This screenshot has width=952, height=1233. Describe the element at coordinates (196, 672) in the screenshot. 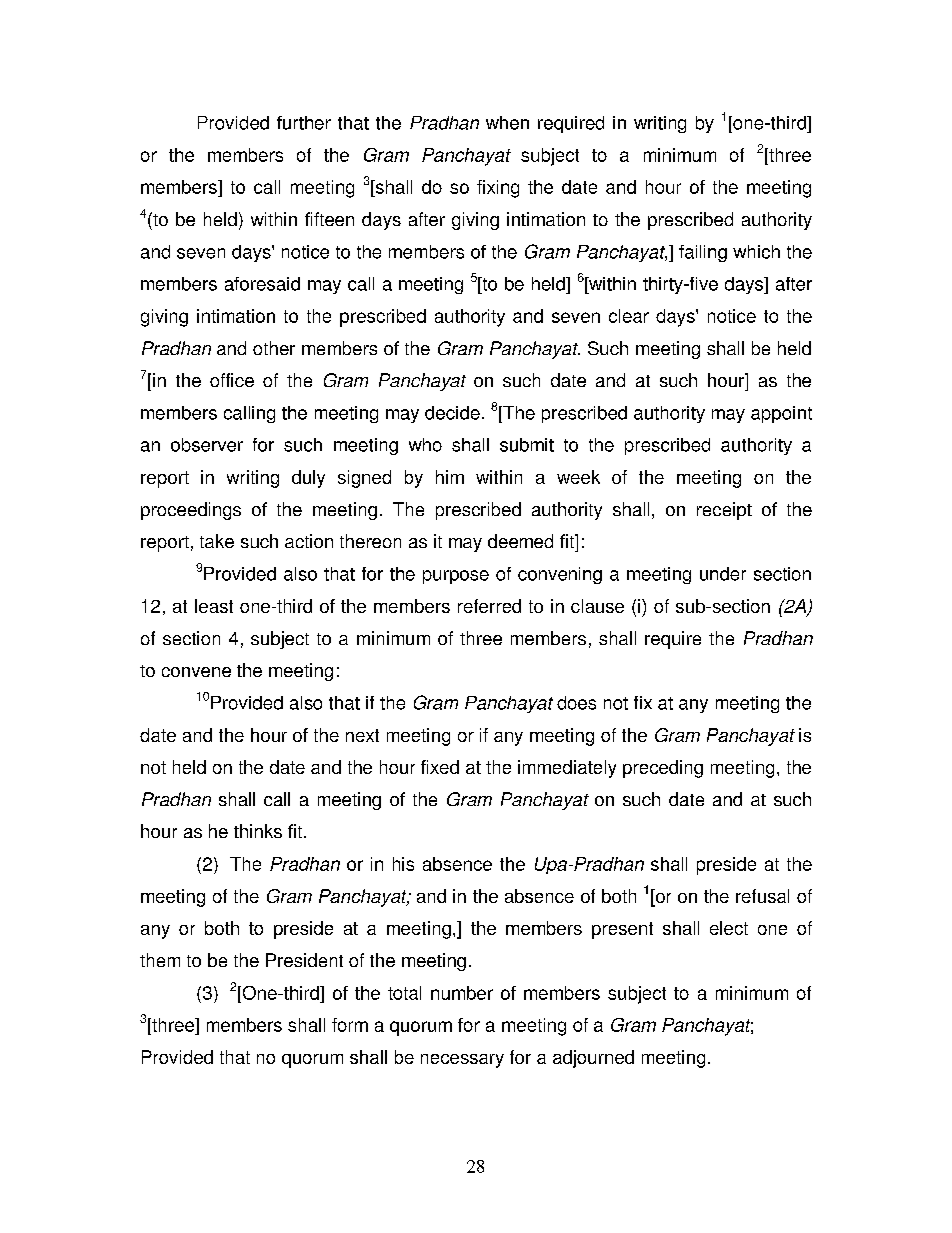

I see `convene` at that location.
